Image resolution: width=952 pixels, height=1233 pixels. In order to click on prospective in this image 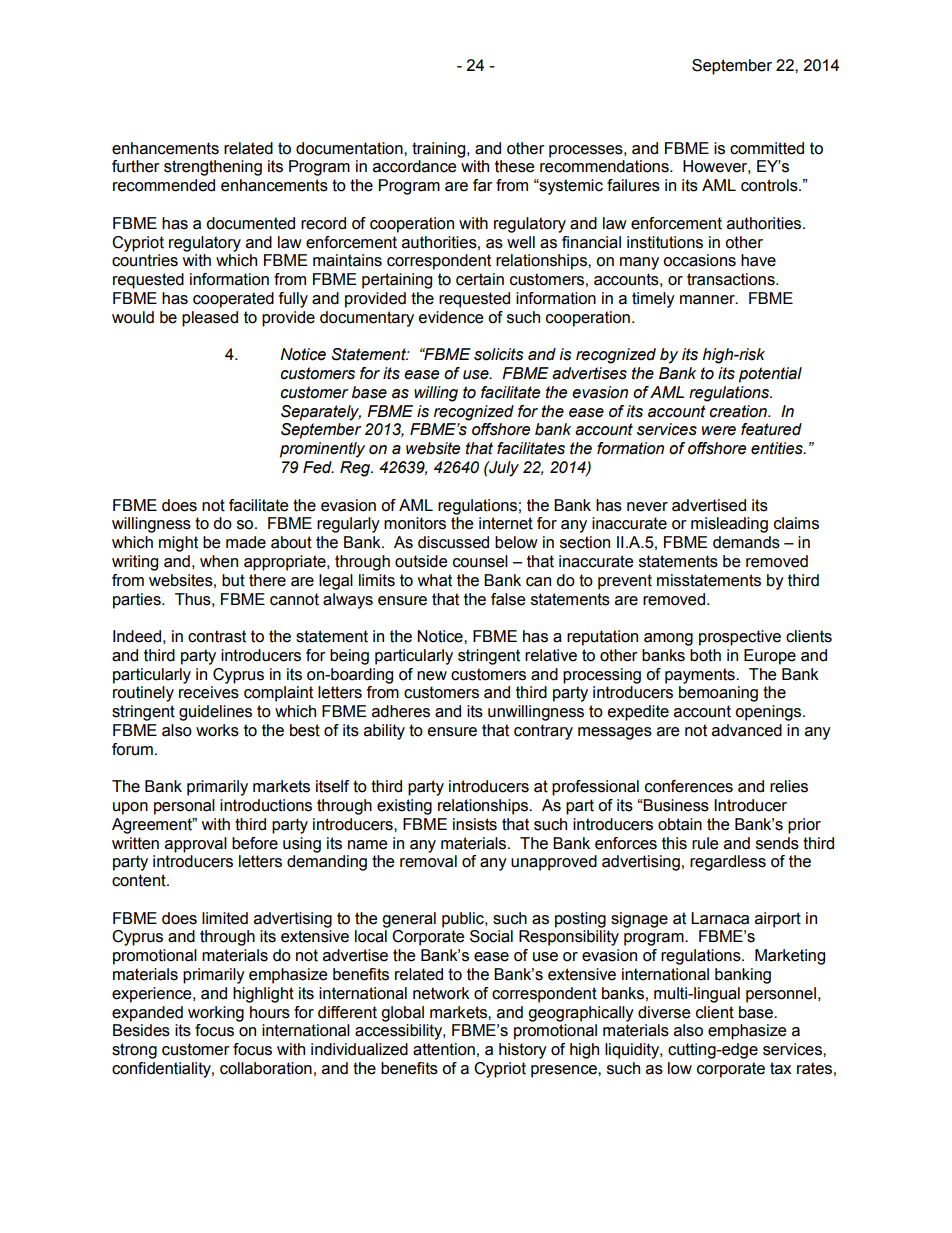, I will do `click(740, 638)`.
